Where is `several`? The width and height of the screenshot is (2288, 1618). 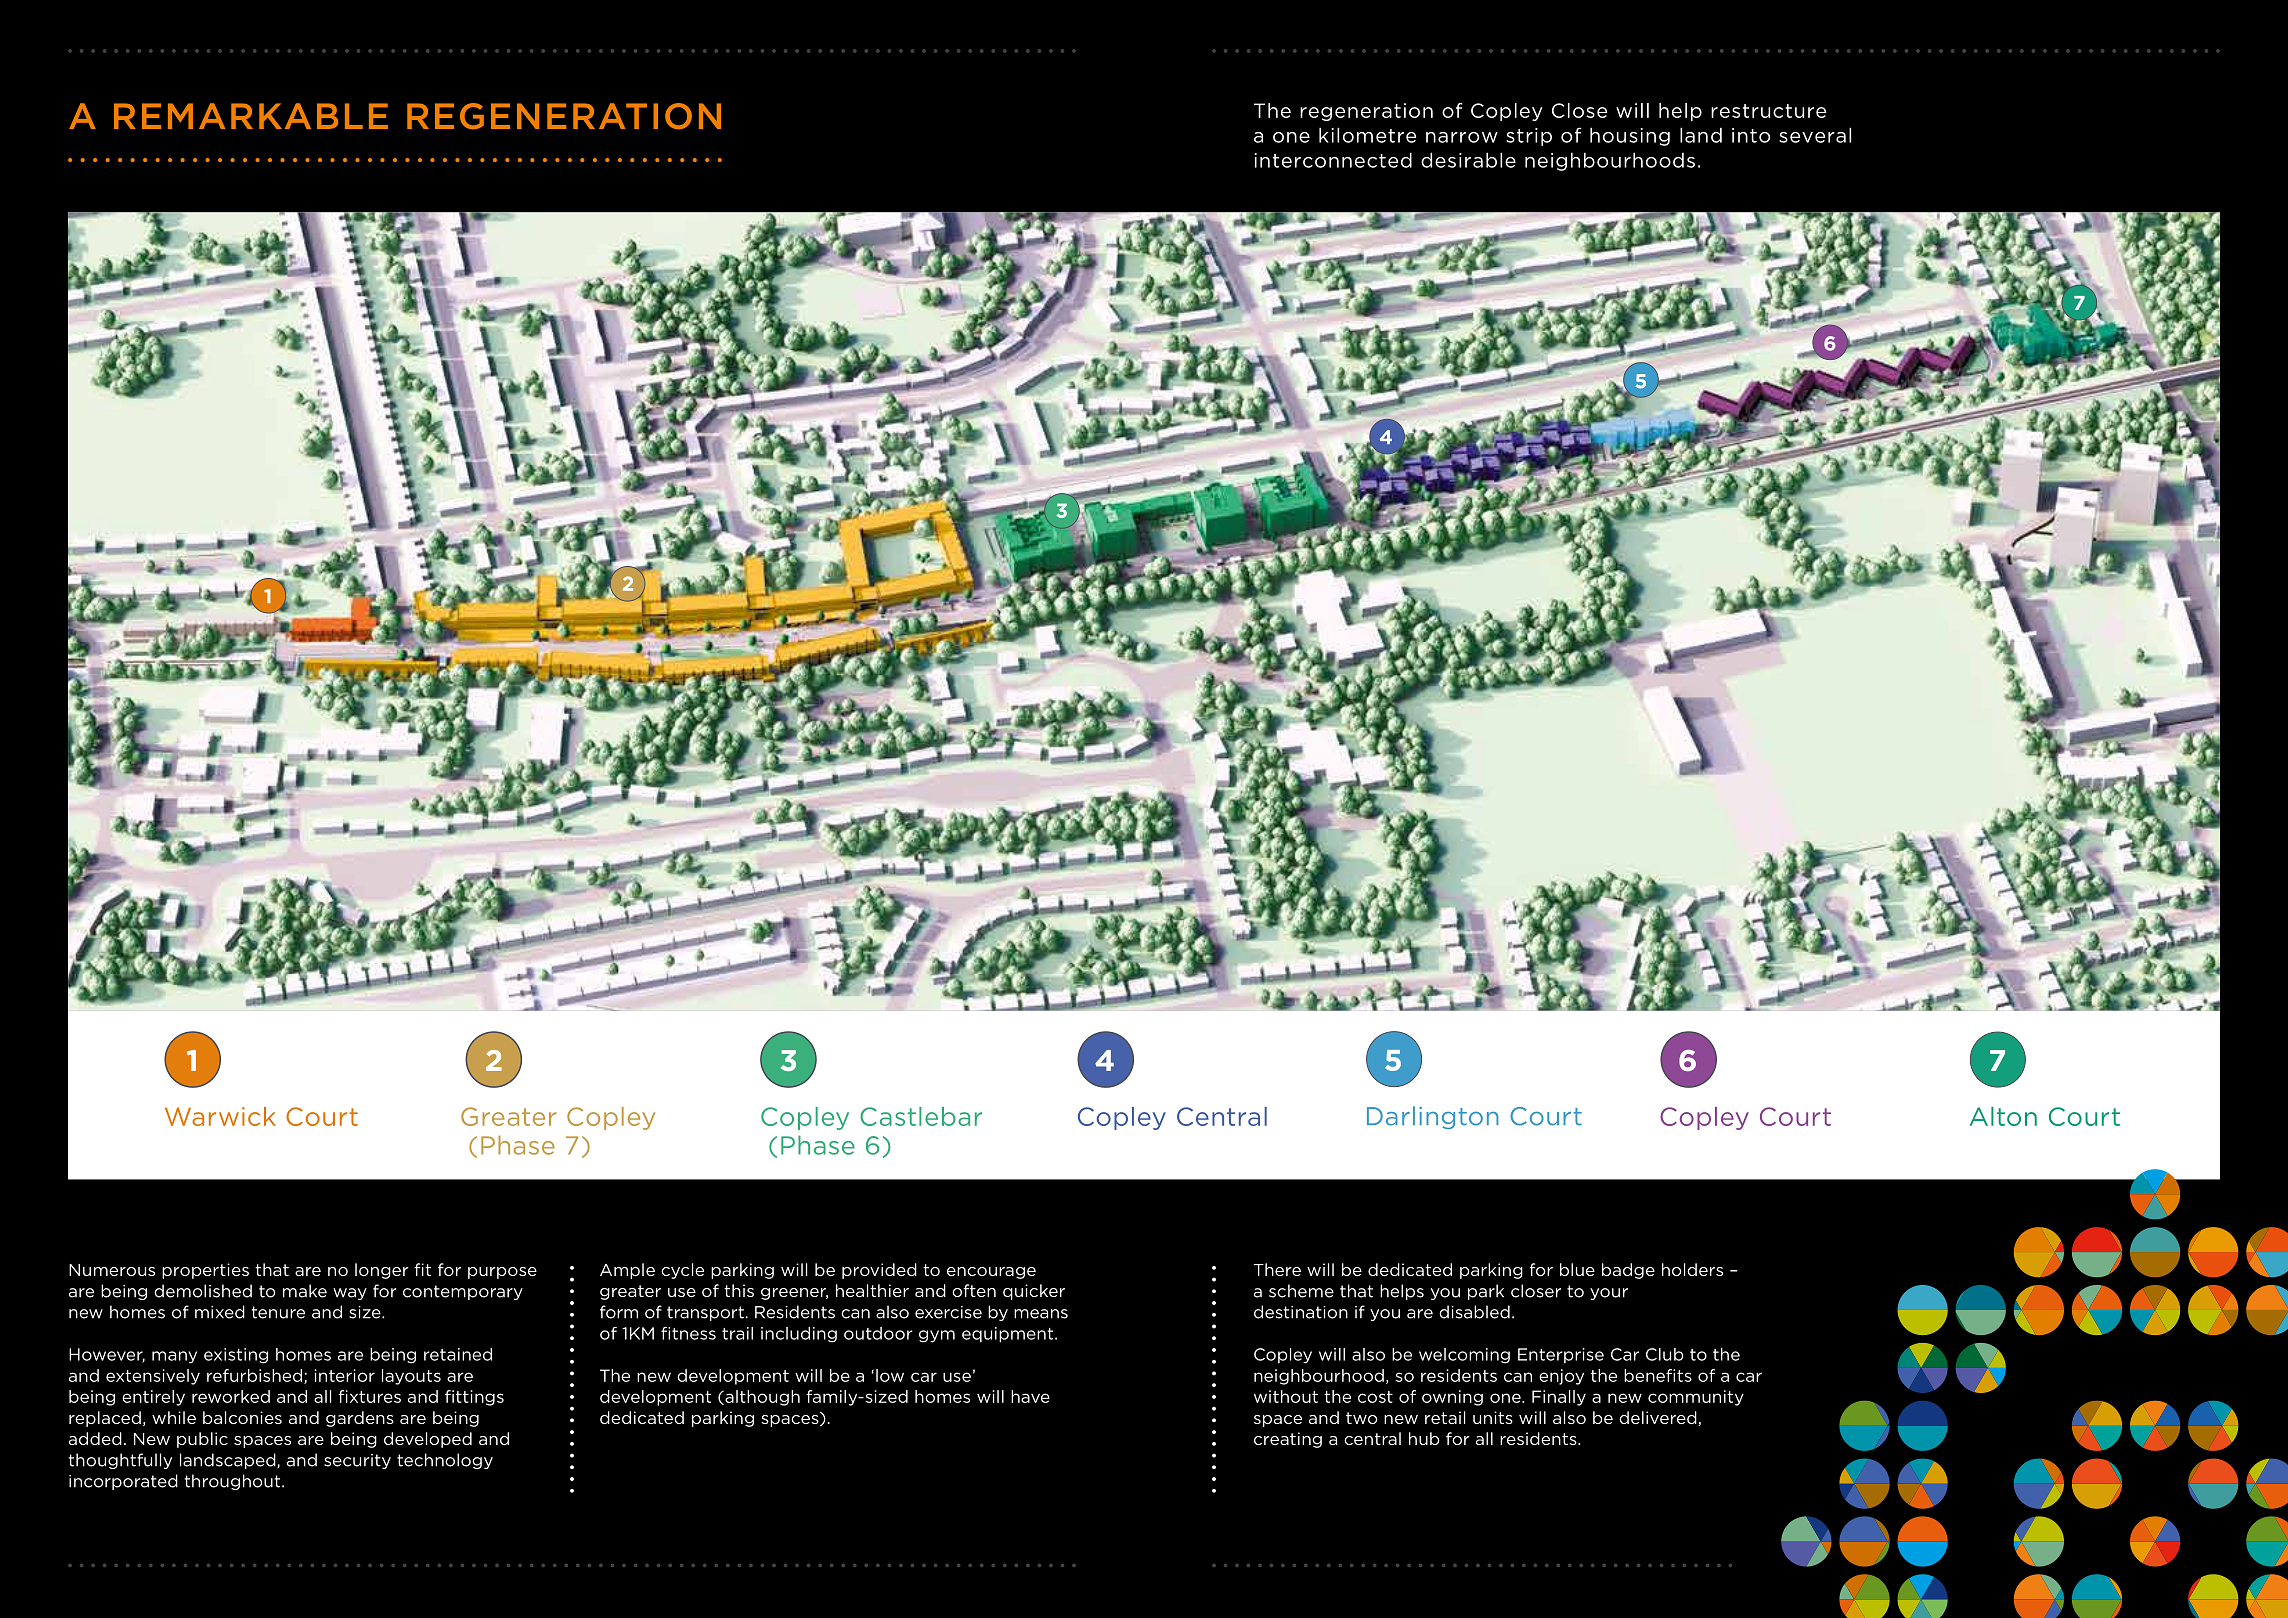
several is located at coordinates (1815, 135).
